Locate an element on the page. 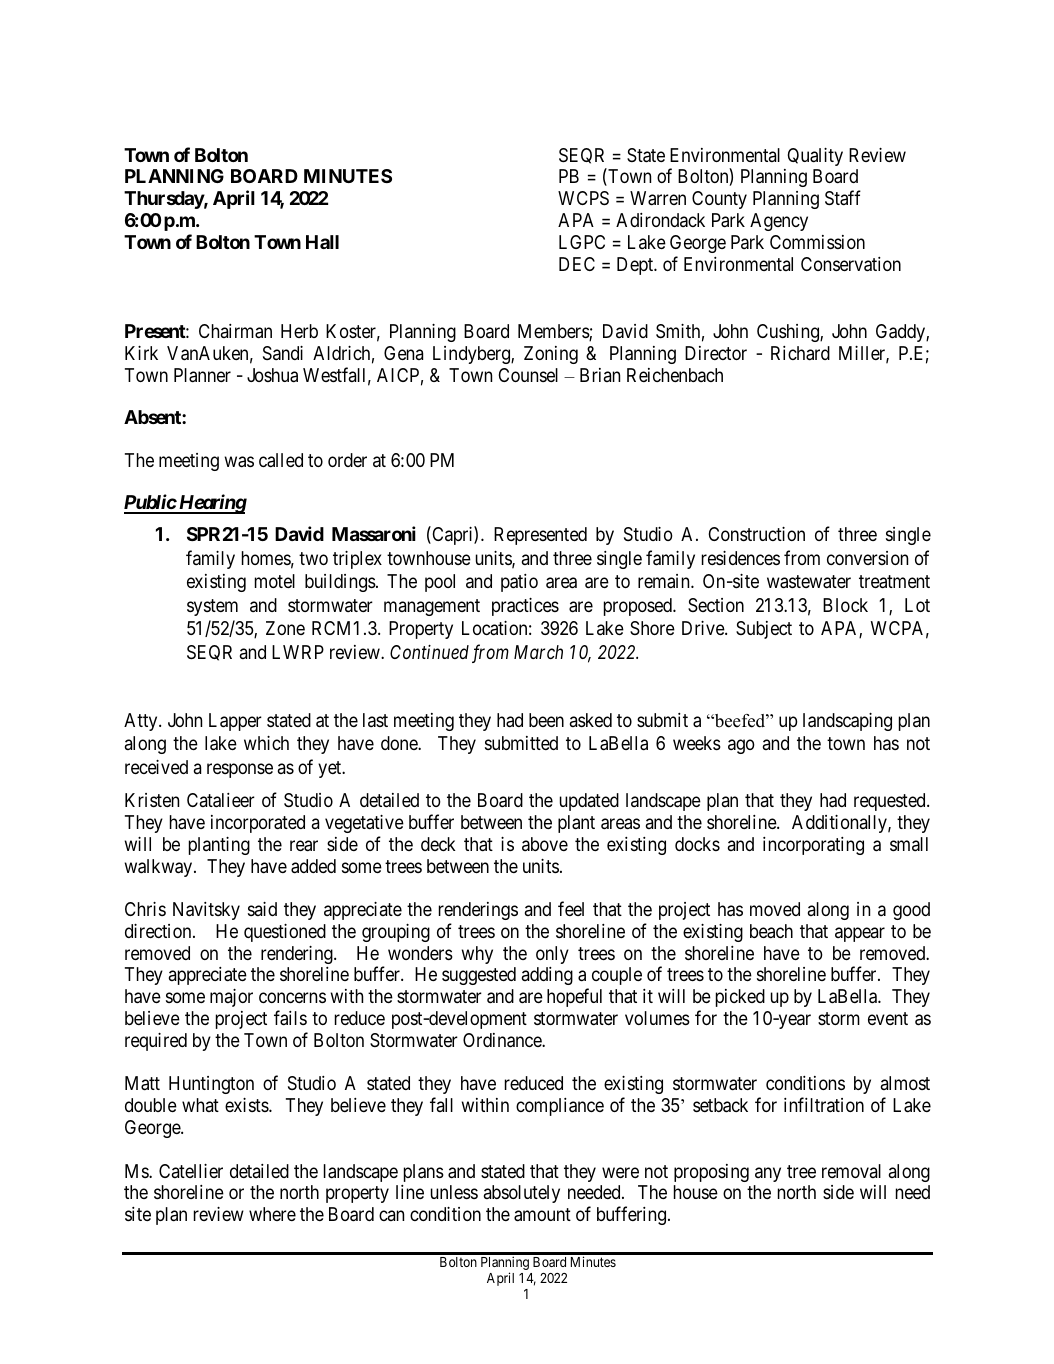 This document has width=1054, height=1364. Staff is located at coordinates (843, 198).
